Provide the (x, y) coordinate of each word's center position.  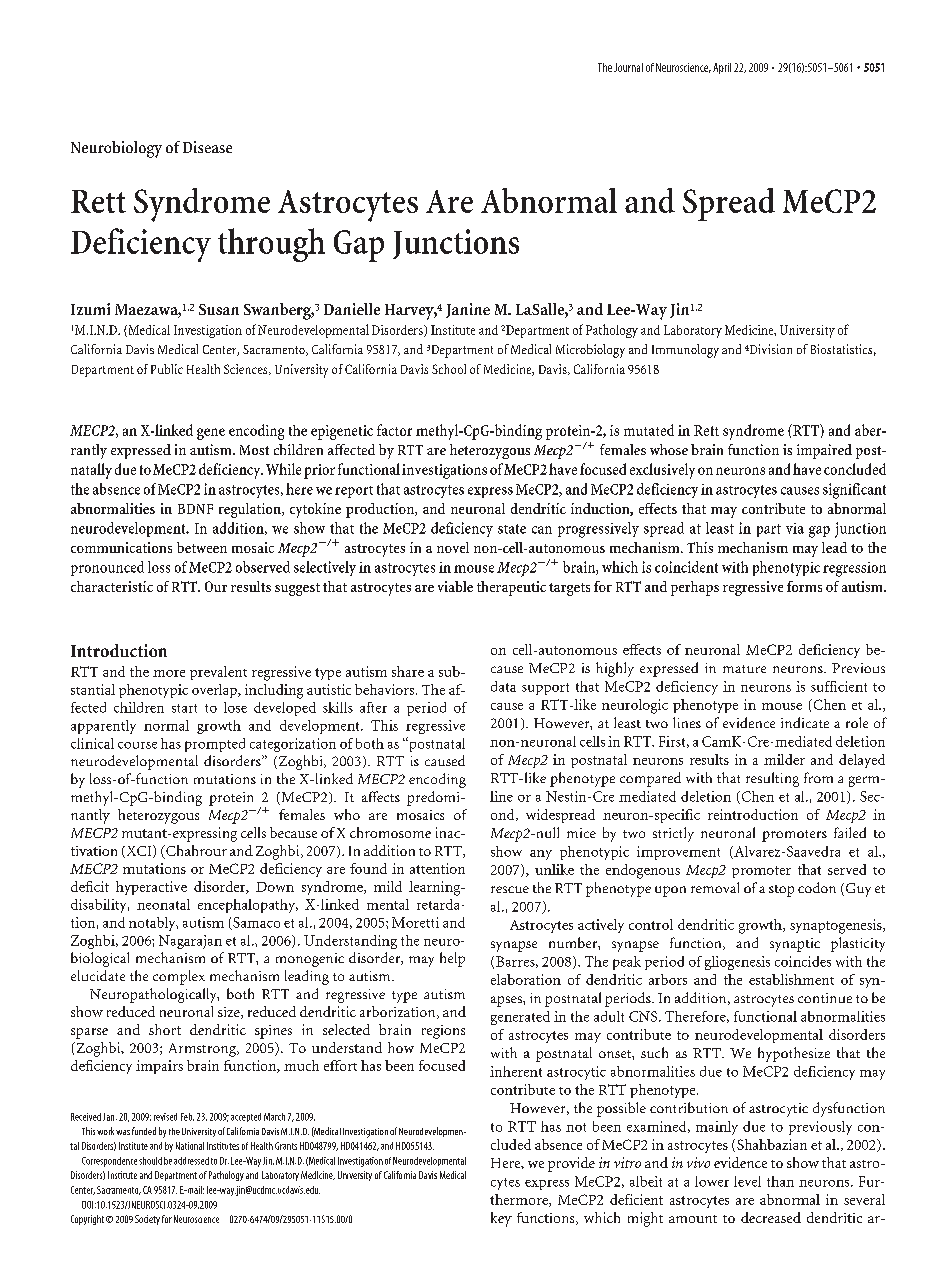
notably (153, 924)
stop (781, 891)
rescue (510, 889)
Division (771, 349)
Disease (207, 147)
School (449, 369)
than (780, 1181)
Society (147, 1220)
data (503, 686)
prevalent (218, 673)
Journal (628, 67)
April (722, 68)
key (501, 1219)
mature (744, 669)
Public (167, 369)
